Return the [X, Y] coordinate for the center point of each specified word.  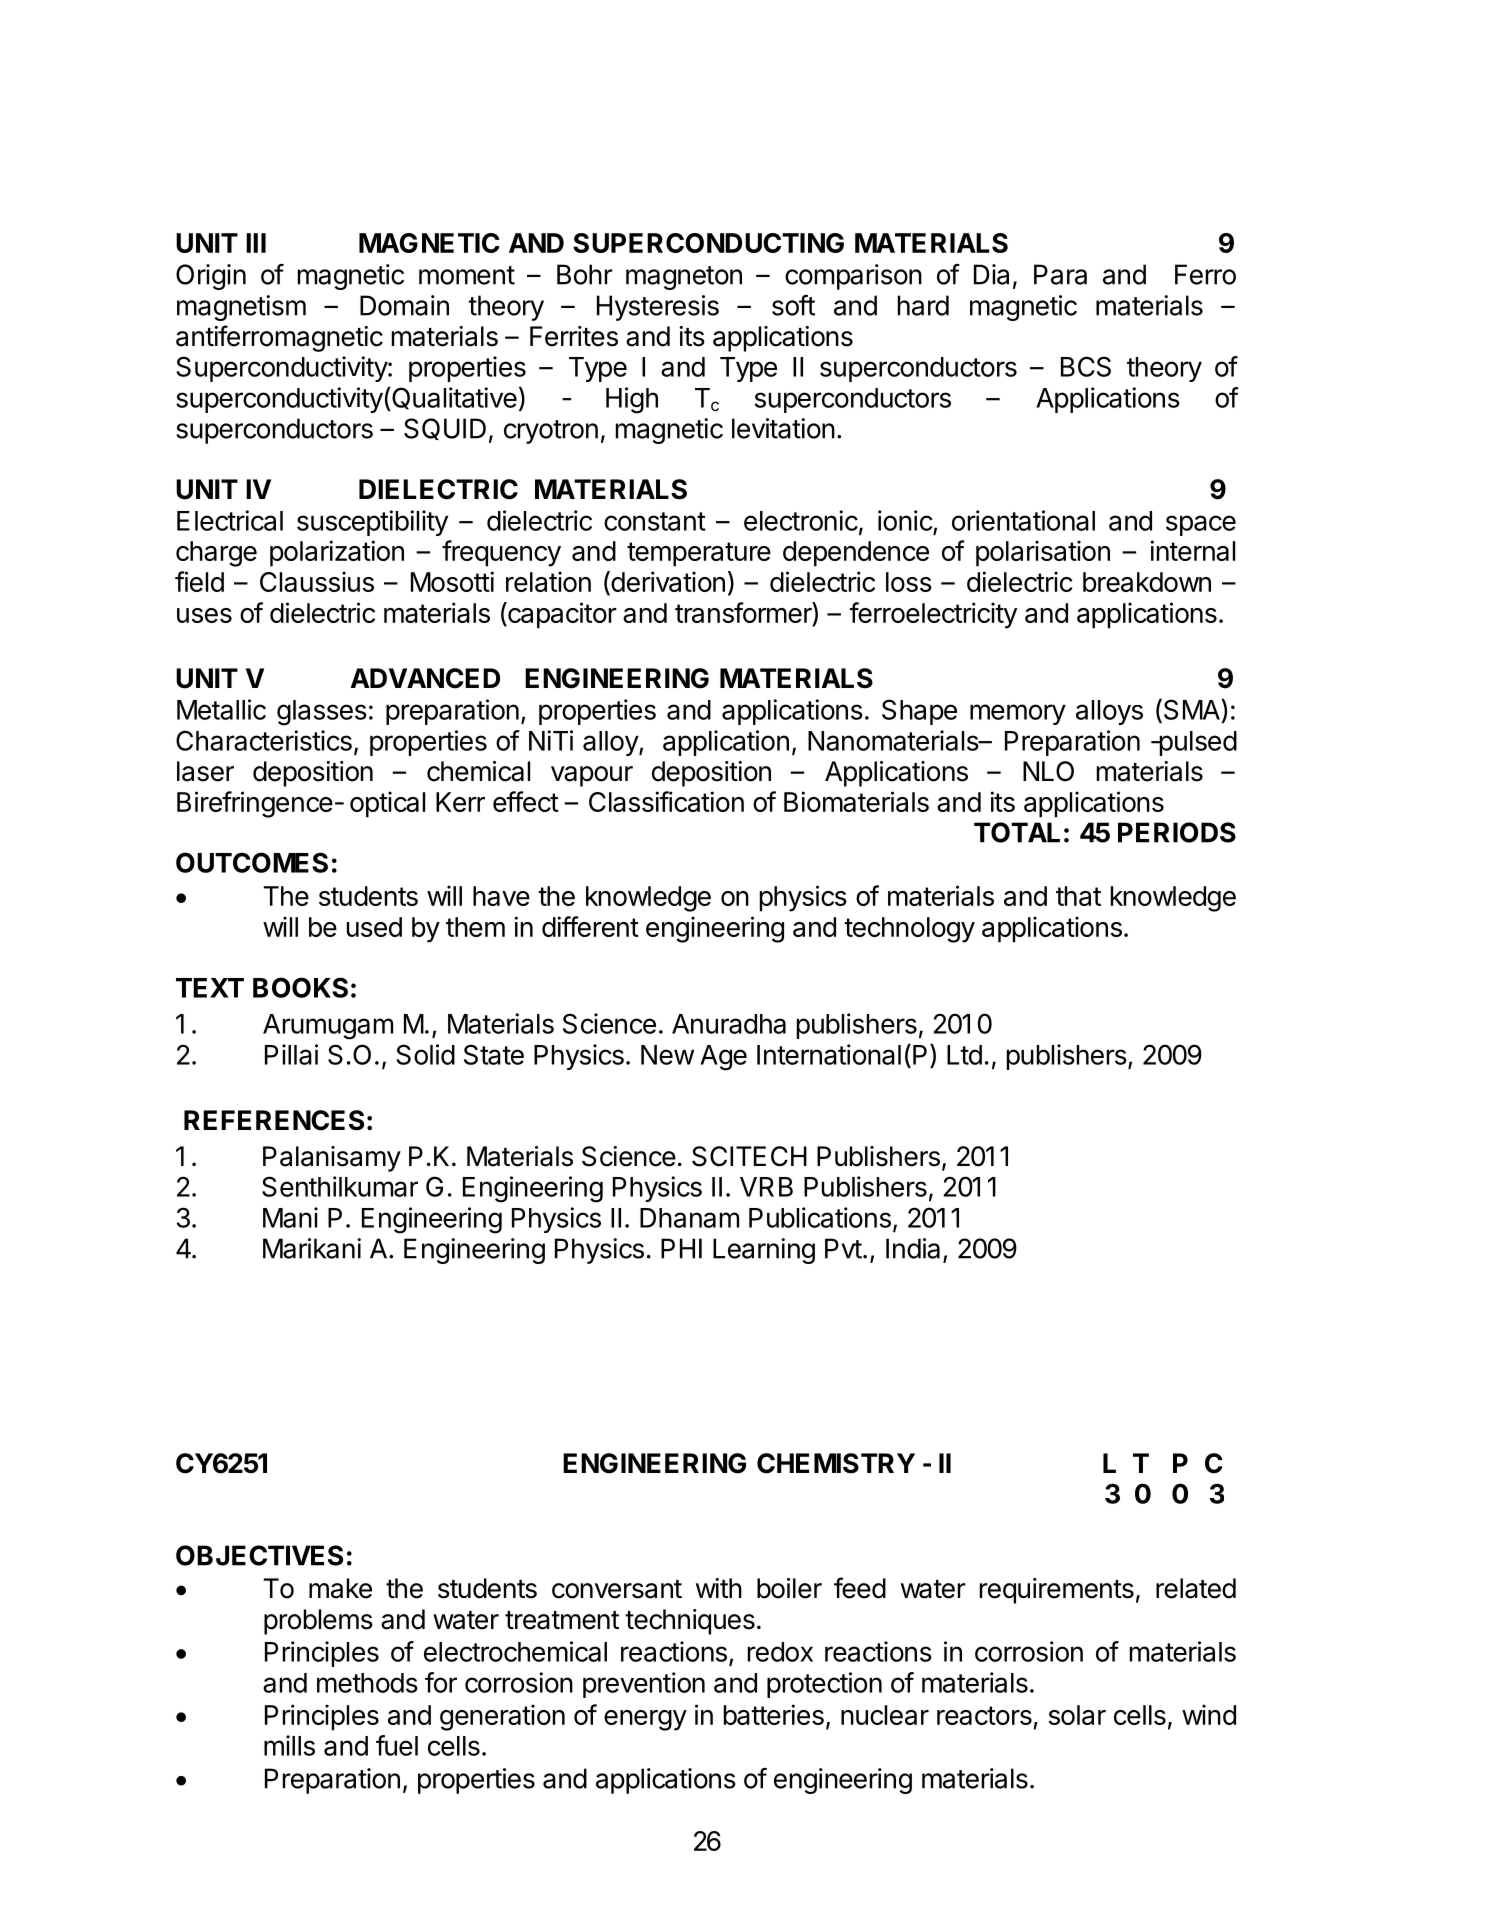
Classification [666, 801]
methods [367, 1683]
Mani [290, 1217]
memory [1018, 714]
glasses [322, 713]
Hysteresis [658, 308]
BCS [1086, 366]
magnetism [241, 308]
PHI [681, 1248]
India [913, 1248]
